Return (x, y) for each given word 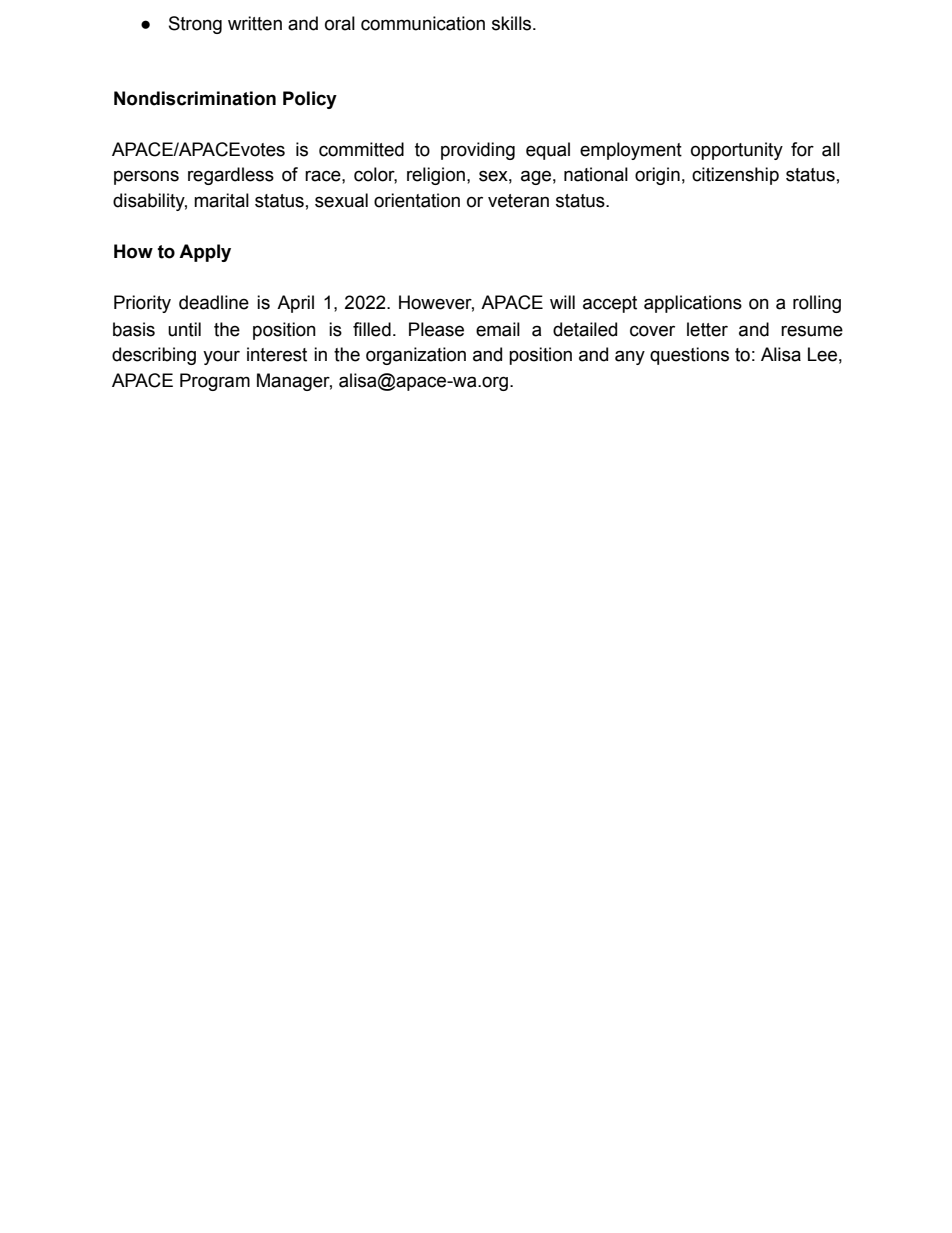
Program (215, 382)
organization (416, 356)
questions (689, 356)
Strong (195, 25)
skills (513, 23)
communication (423, 23)
